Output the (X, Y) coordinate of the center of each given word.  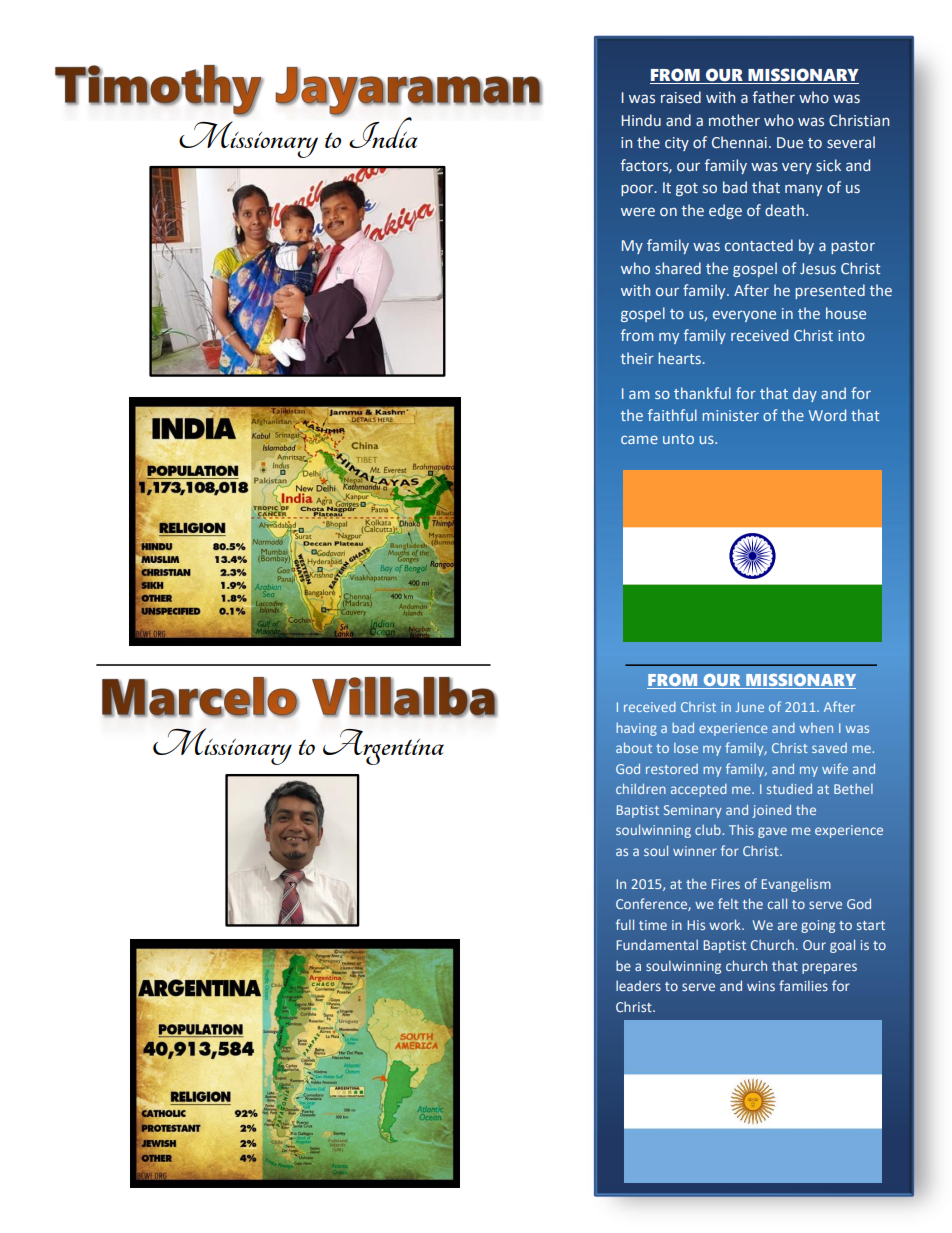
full (625, 924)
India (383, 132)
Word (827, 415)
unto (678, 439)
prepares (829, 968)
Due (790, 142)
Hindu (641, 120)
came (639, 440)
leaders (638, 985)
